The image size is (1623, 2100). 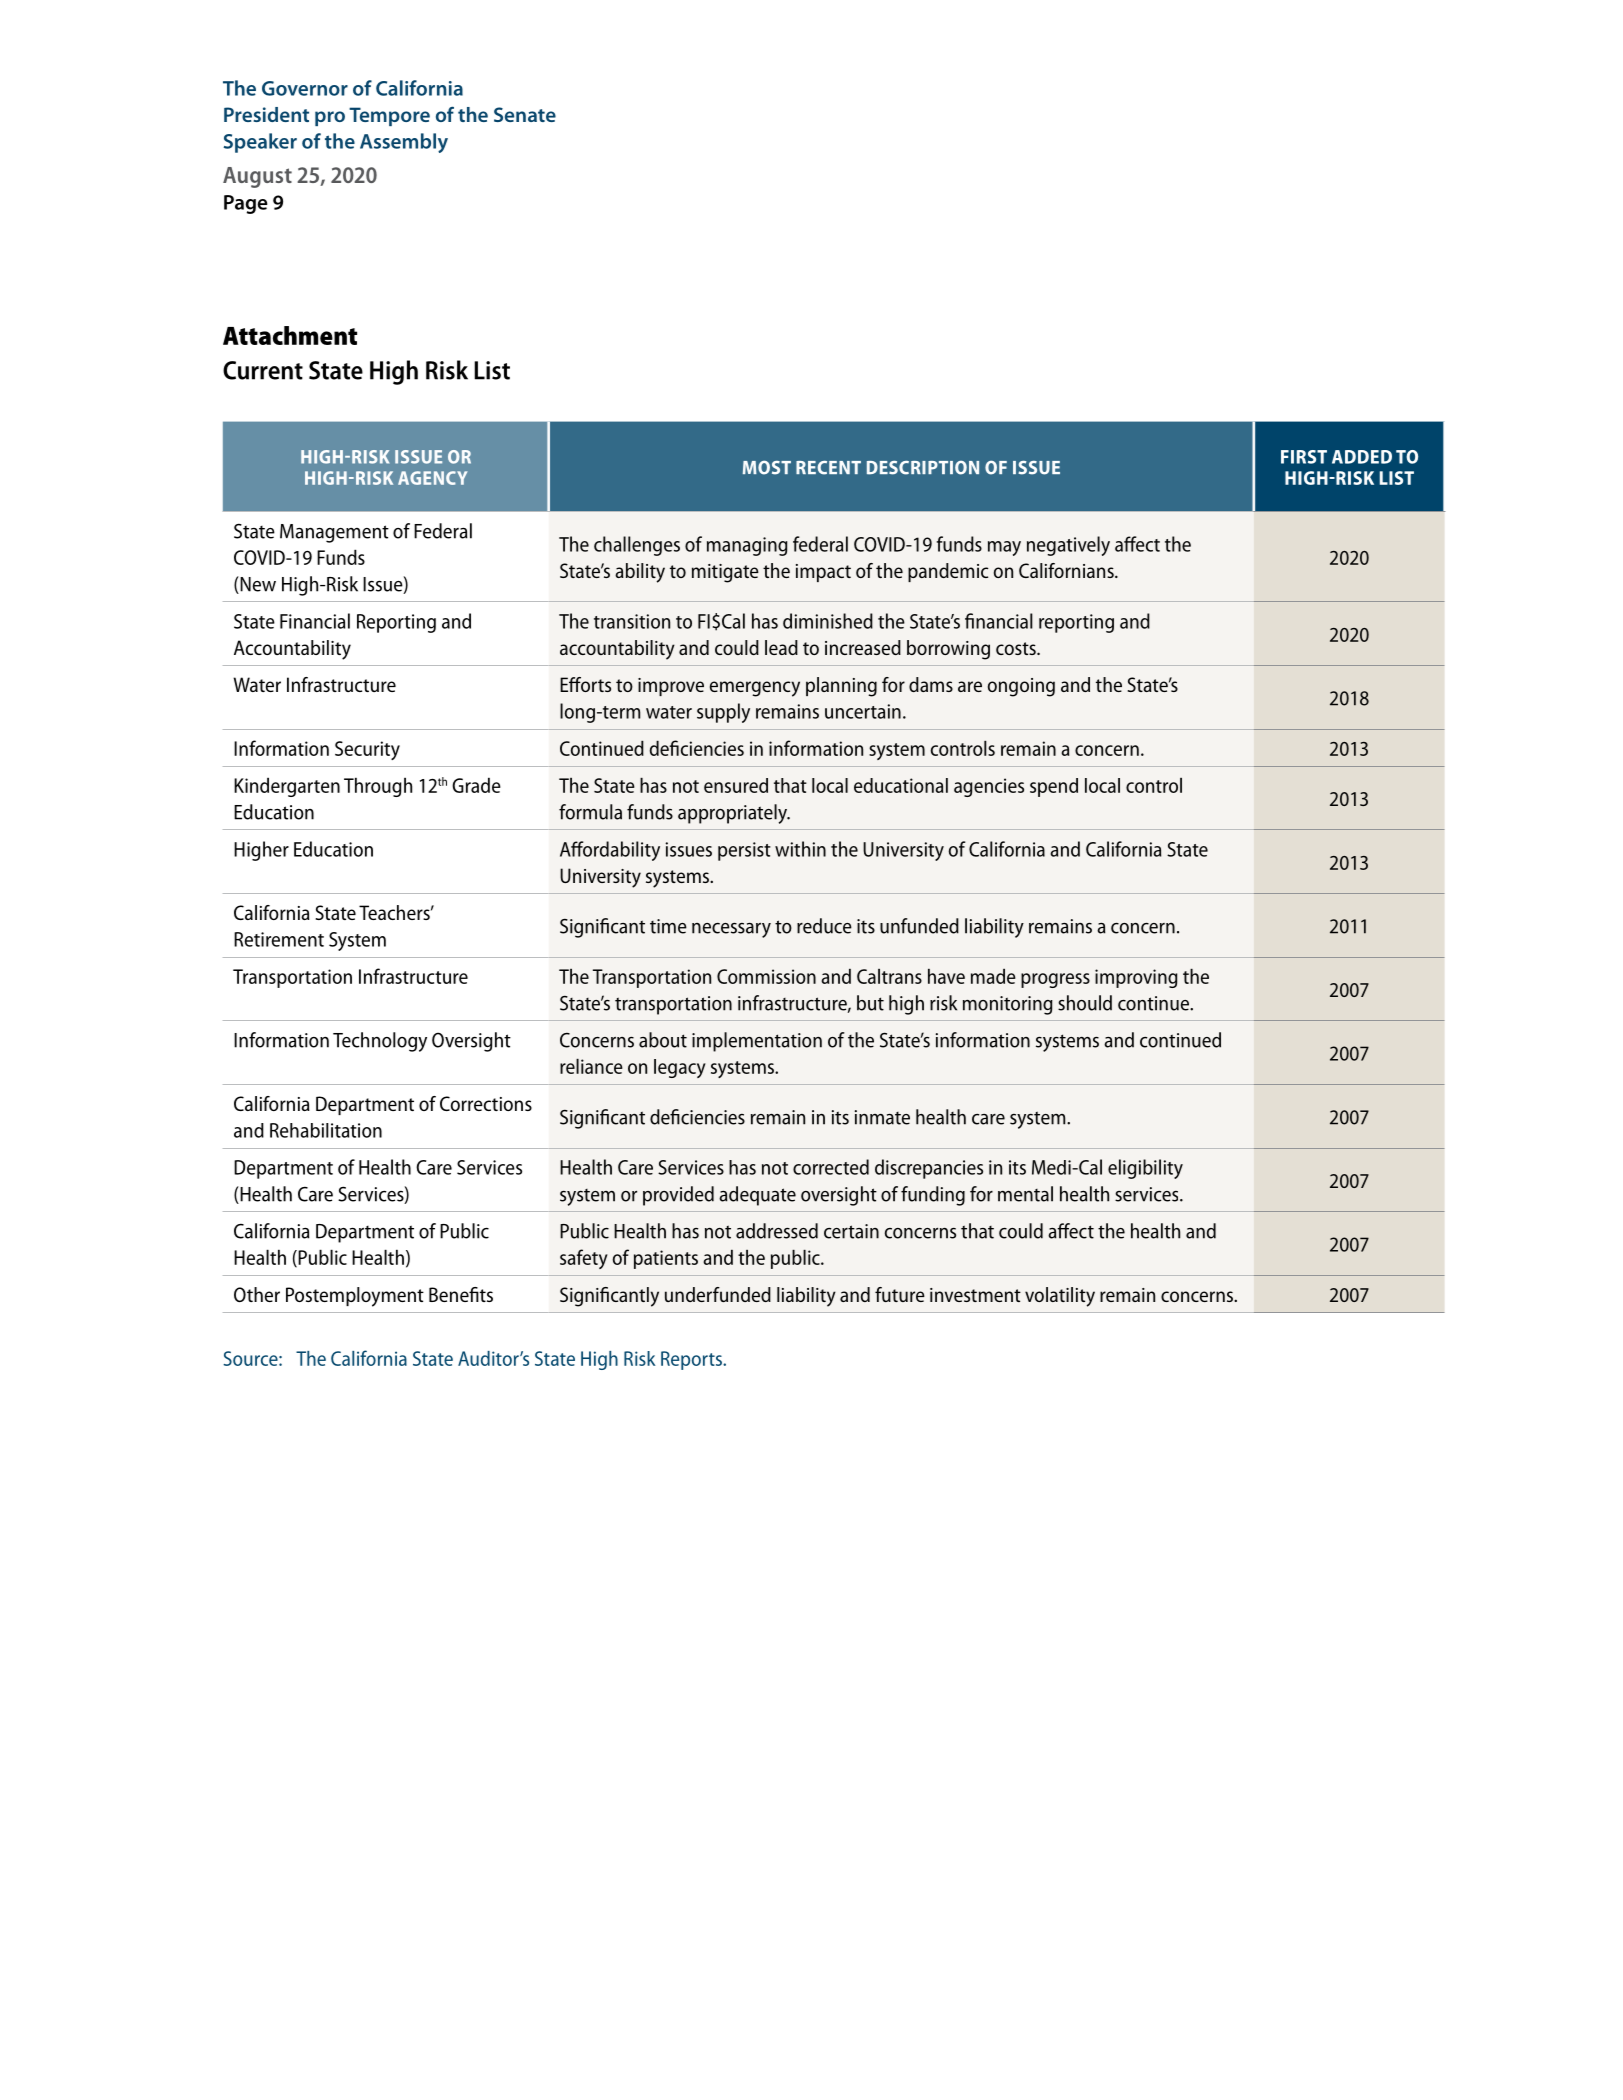 I want to click on Tempore, so click(x=389, y=116).
